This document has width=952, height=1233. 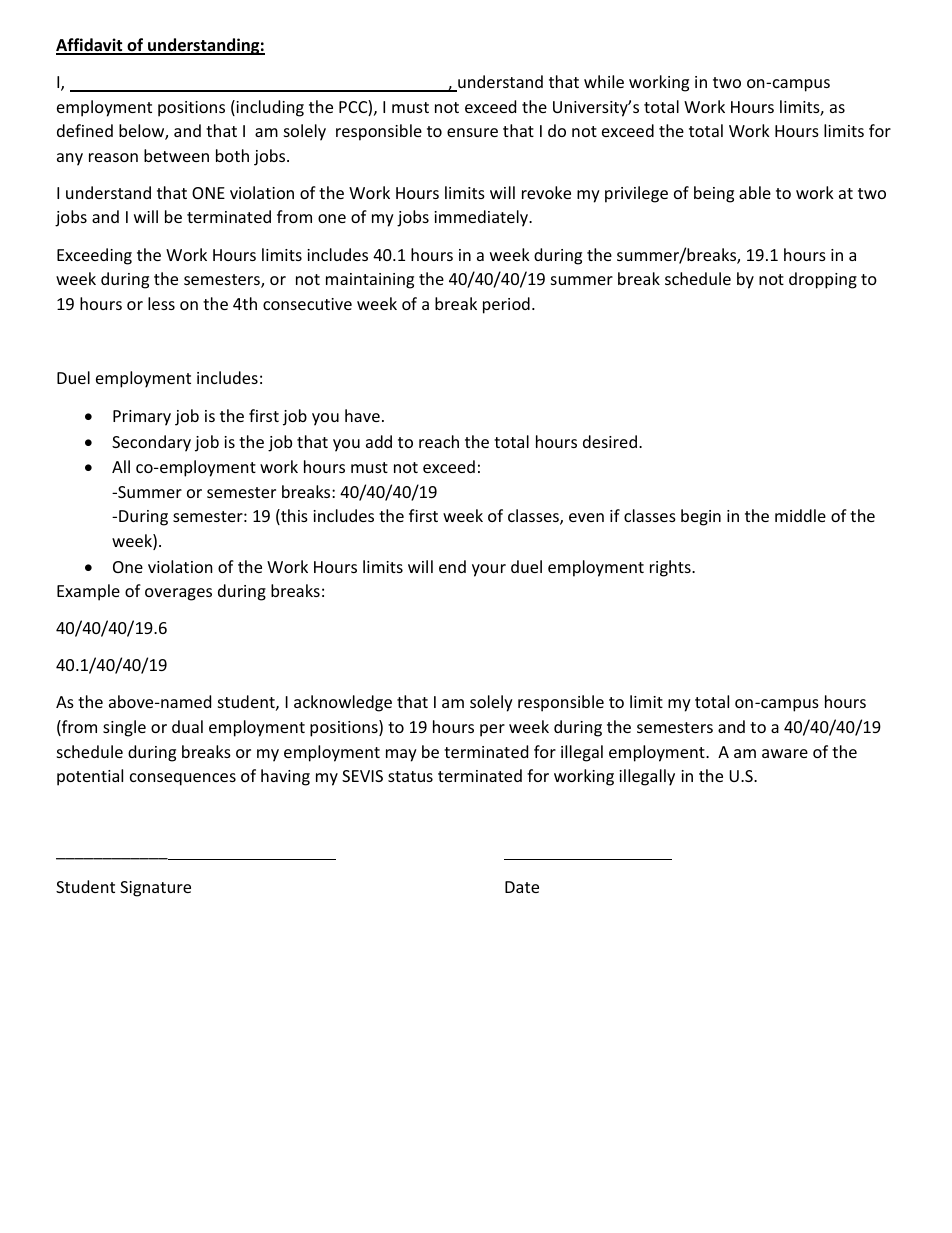 I want to click on maintaining, so click(x=370, y=281).
